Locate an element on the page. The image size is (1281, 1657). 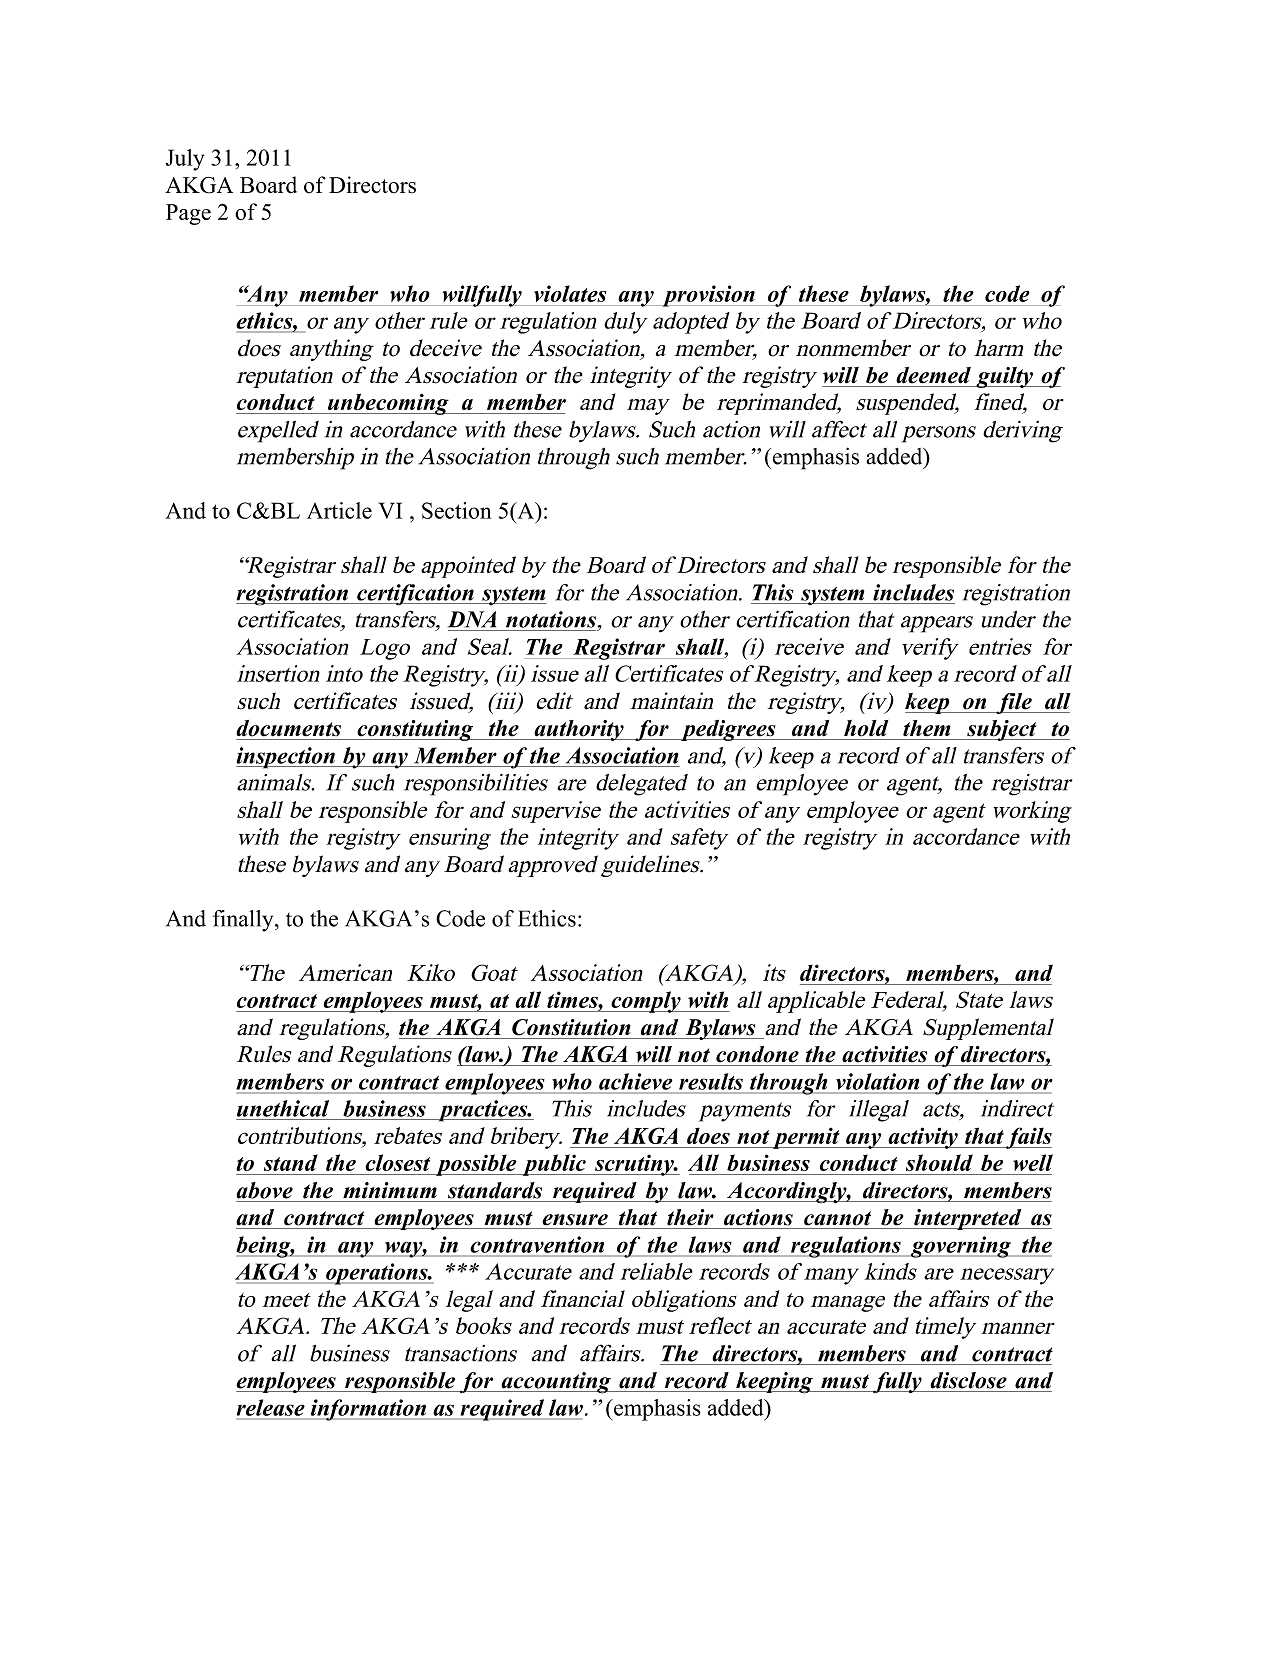
Page is located at coordinates (188, 214).
